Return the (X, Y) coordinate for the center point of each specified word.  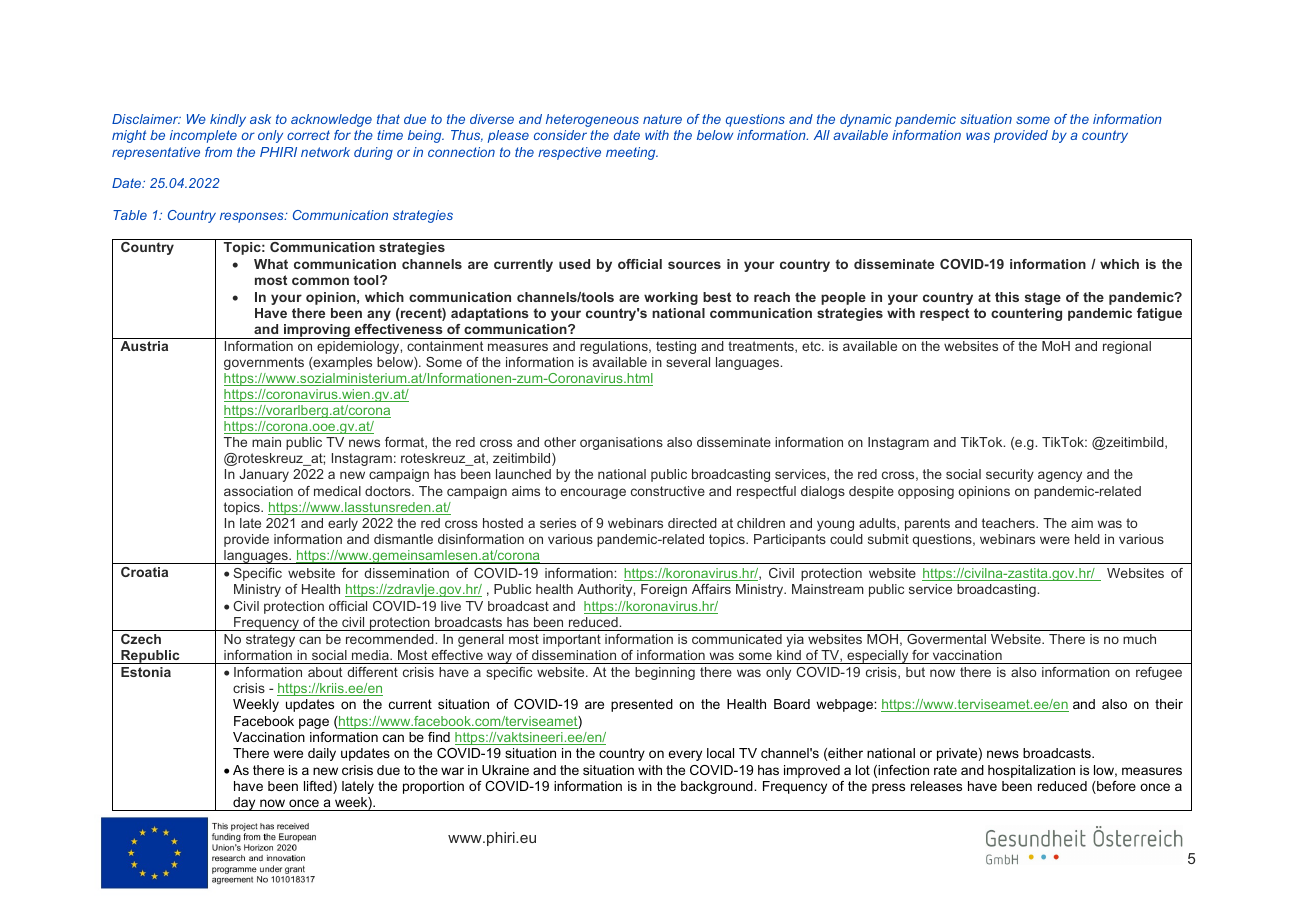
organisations (621, 443)
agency (1060, 476)
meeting (632, 153)
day (244, 804)
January (264, 475)
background (718, 787)
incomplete (203, 136)
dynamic (866, 120)
